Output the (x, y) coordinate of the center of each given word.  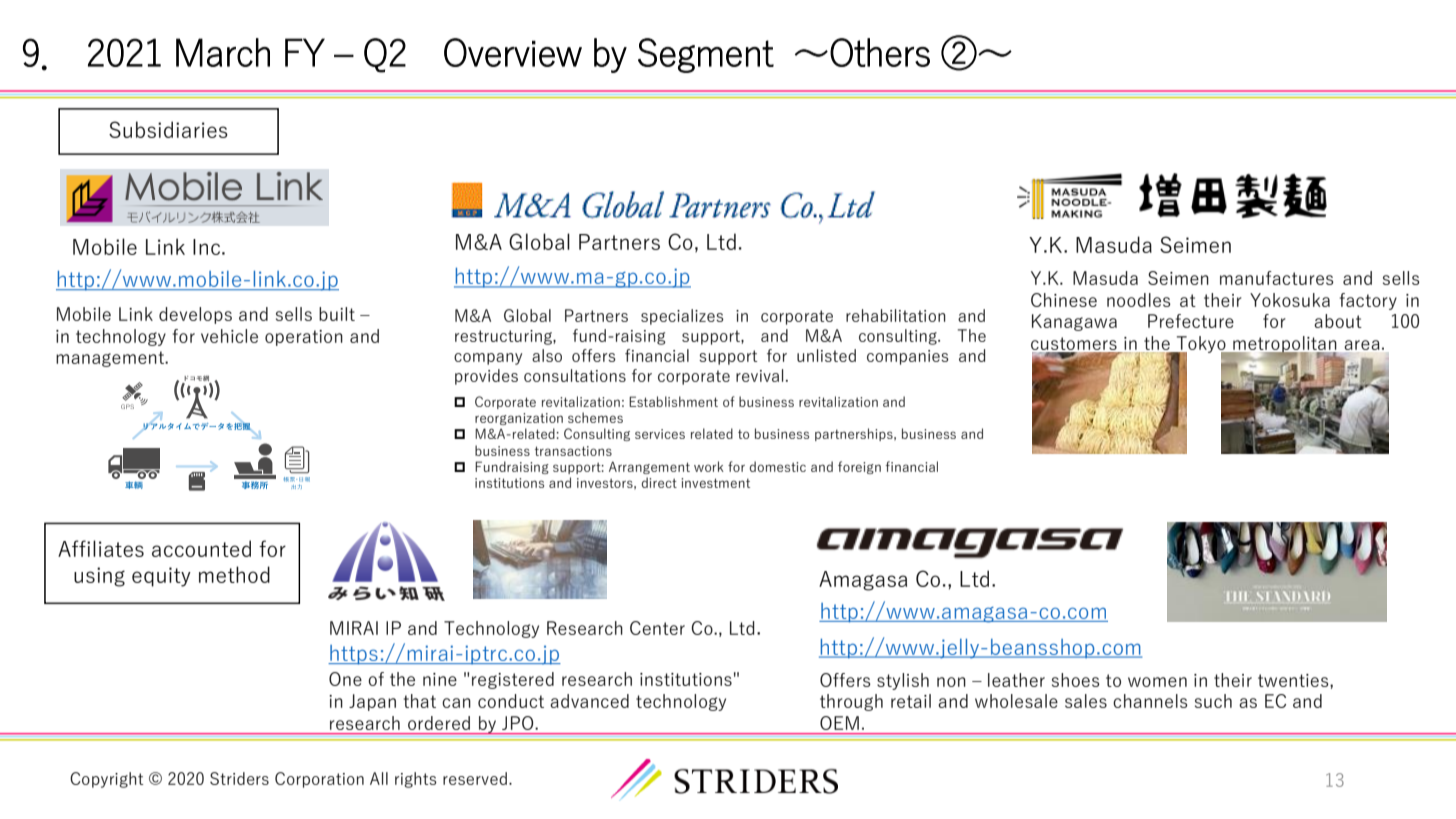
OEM (839, 723)
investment (715, 483)
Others (880, 52)
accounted (201, 548)
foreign (859, 467)
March (223, 52)
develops (195, 315)
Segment (706, 55)
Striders (239, 778)
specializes (682, 317)
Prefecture (1191, 321)
